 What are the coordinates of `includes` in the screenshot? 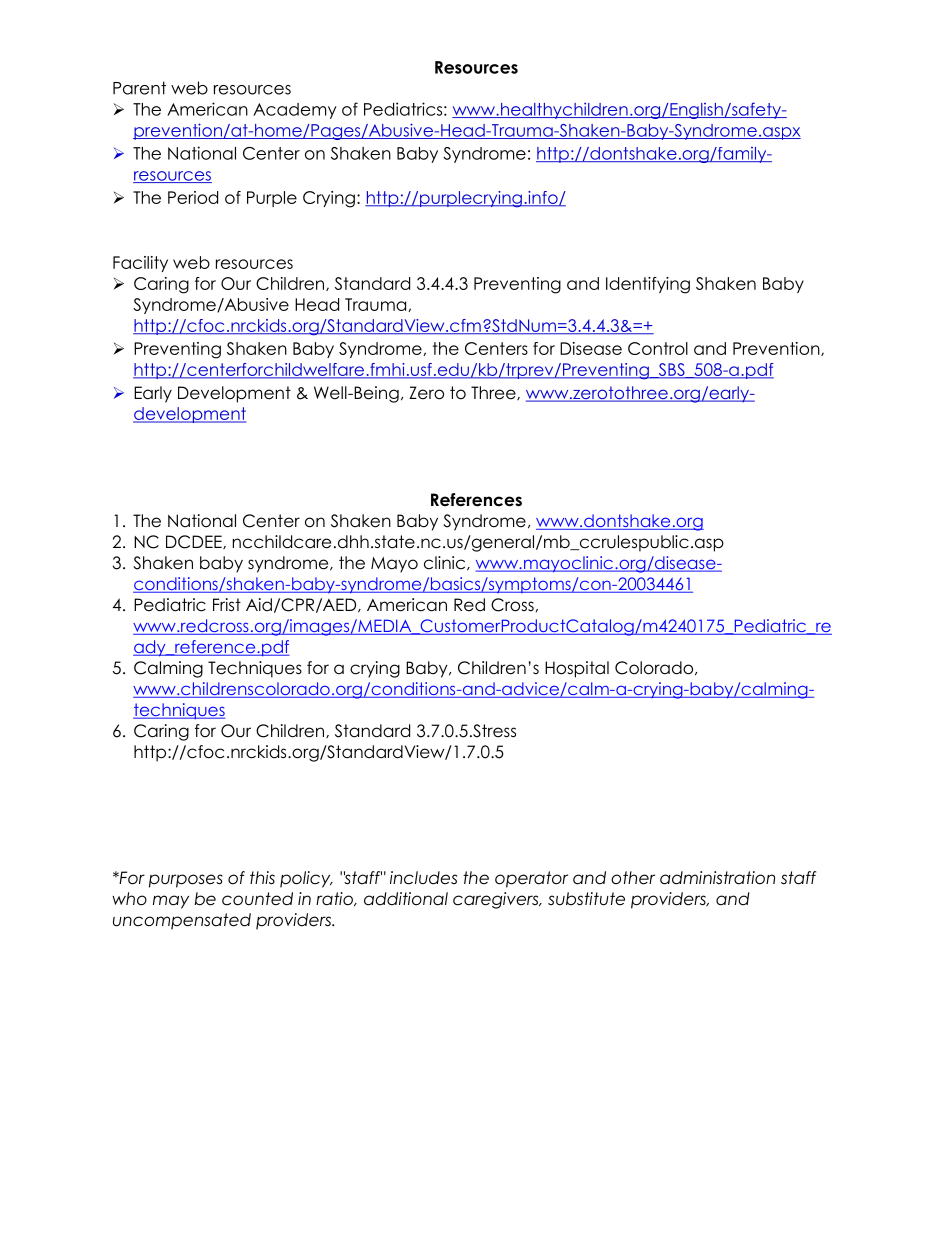 It's located at (423, 878).
